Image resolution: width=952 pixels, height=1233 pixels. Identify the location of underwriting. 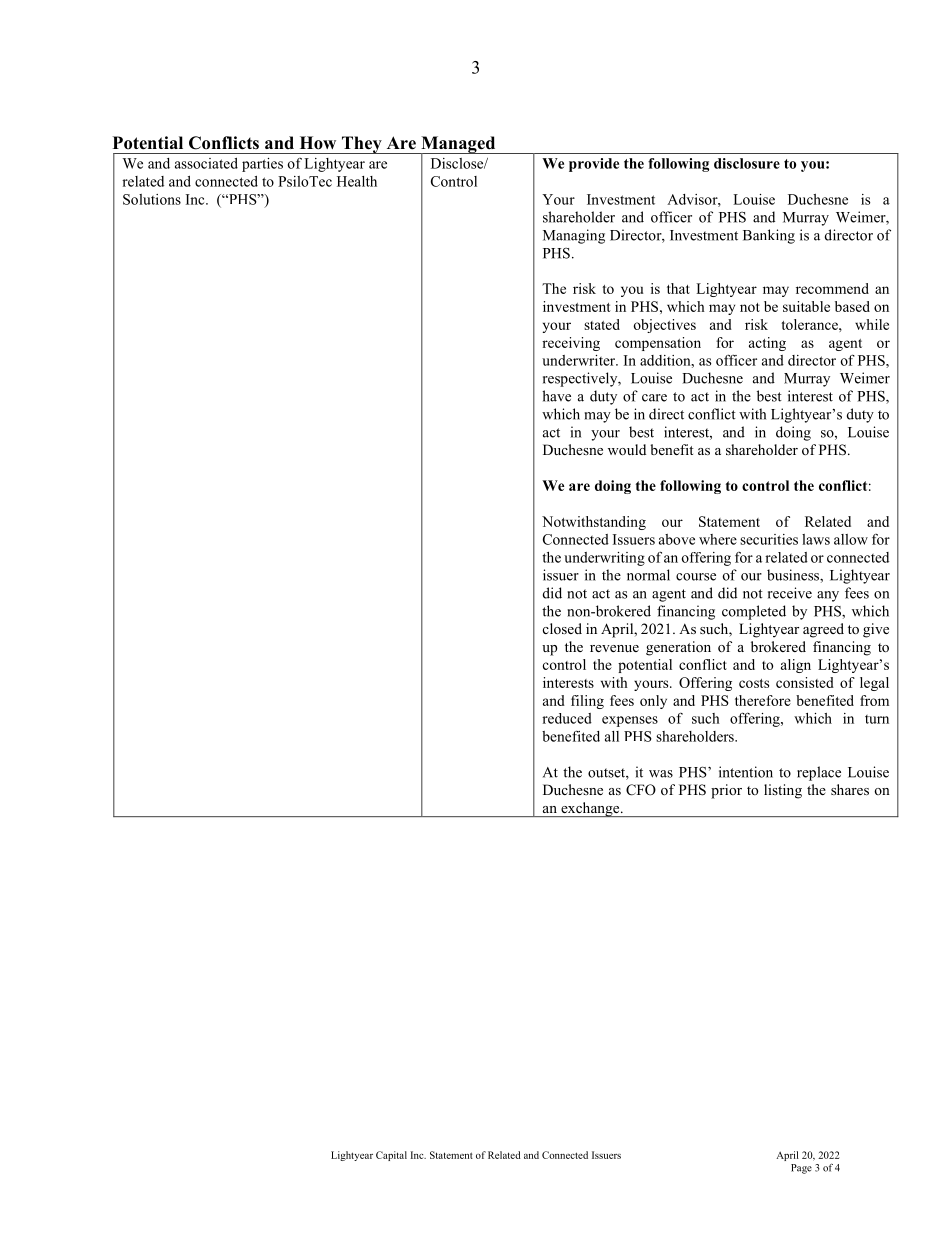
(604, 559).
